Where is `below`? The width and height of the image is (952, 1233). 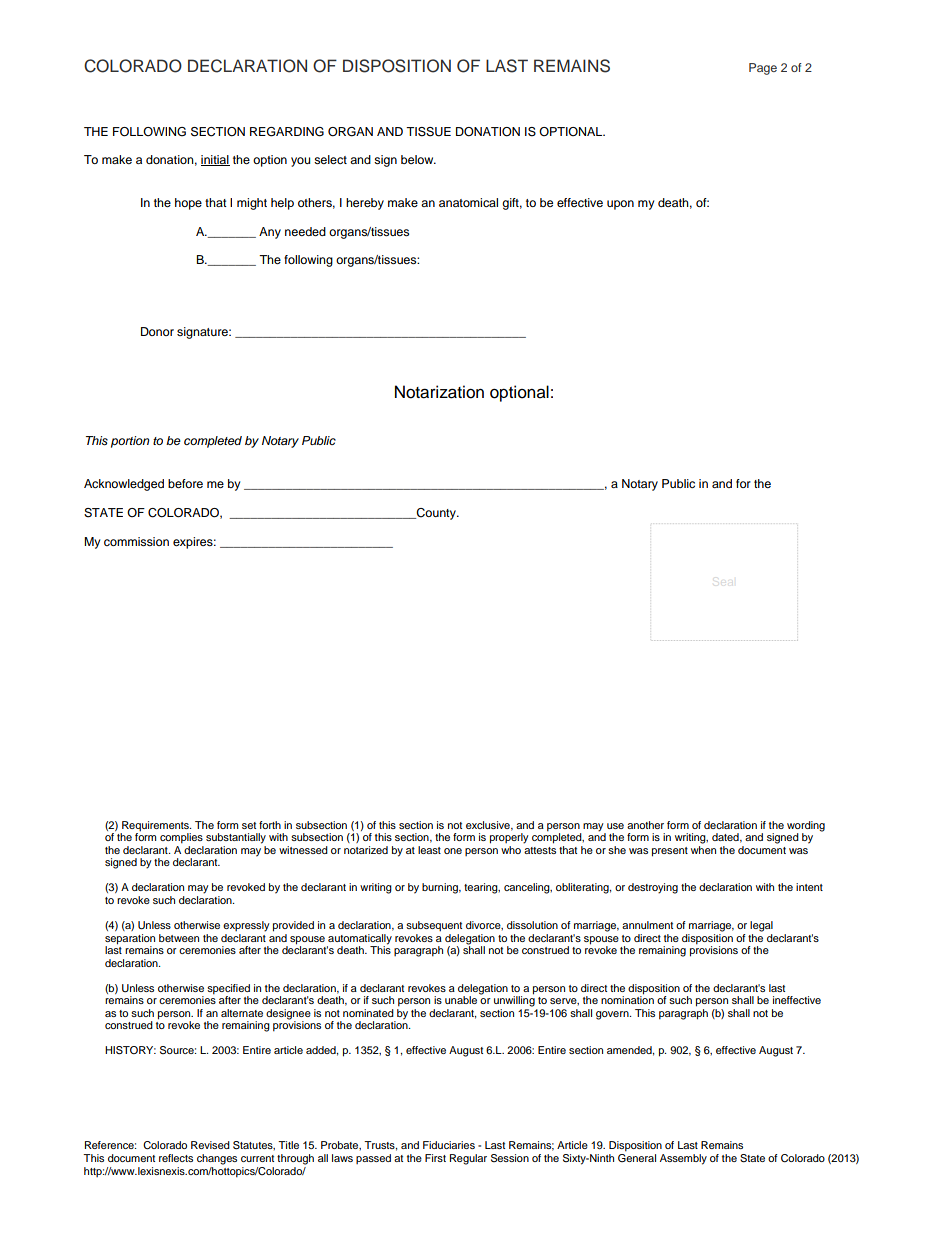 below is located at coordinates (418, 159).
